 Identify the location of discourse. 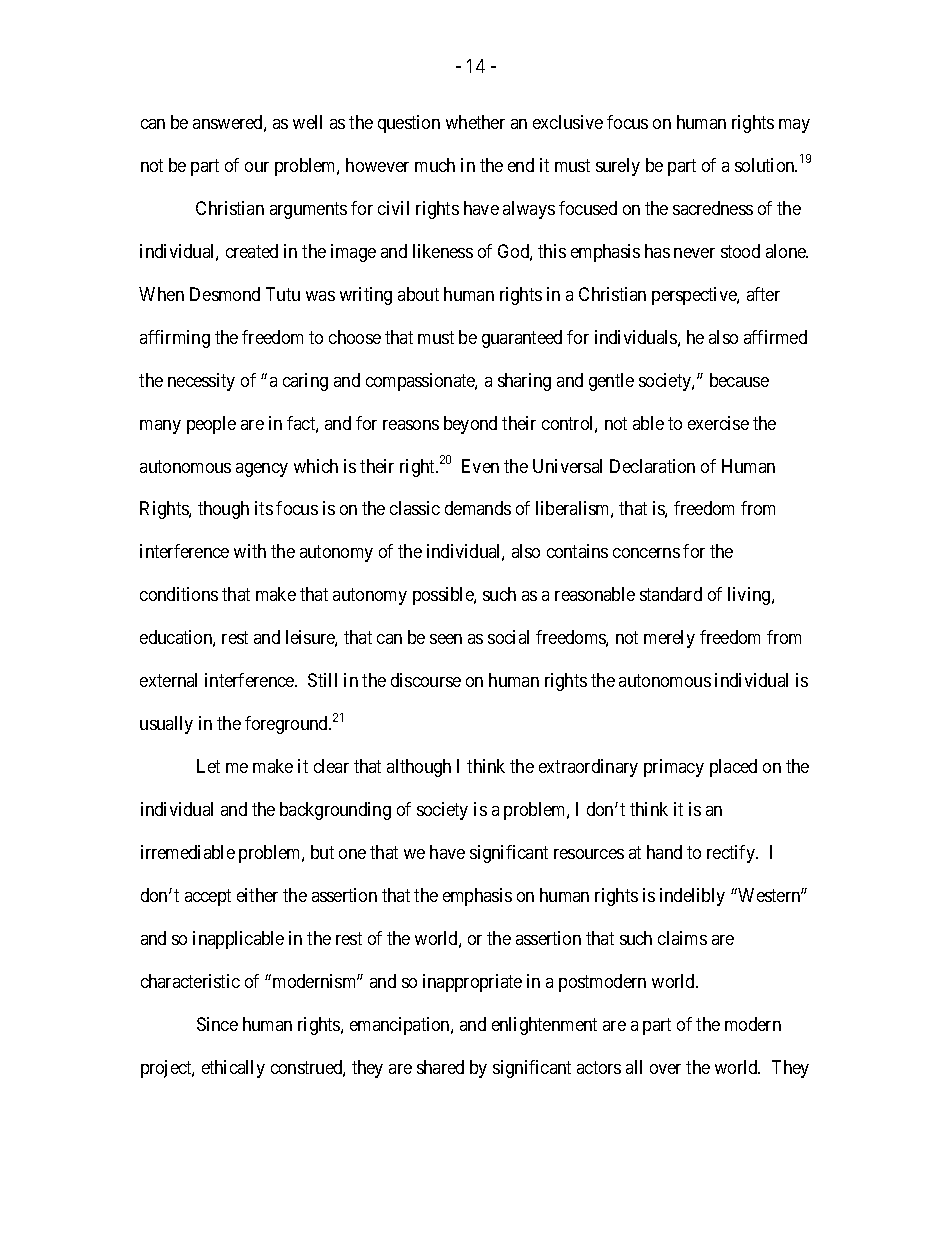
(426, 680).
